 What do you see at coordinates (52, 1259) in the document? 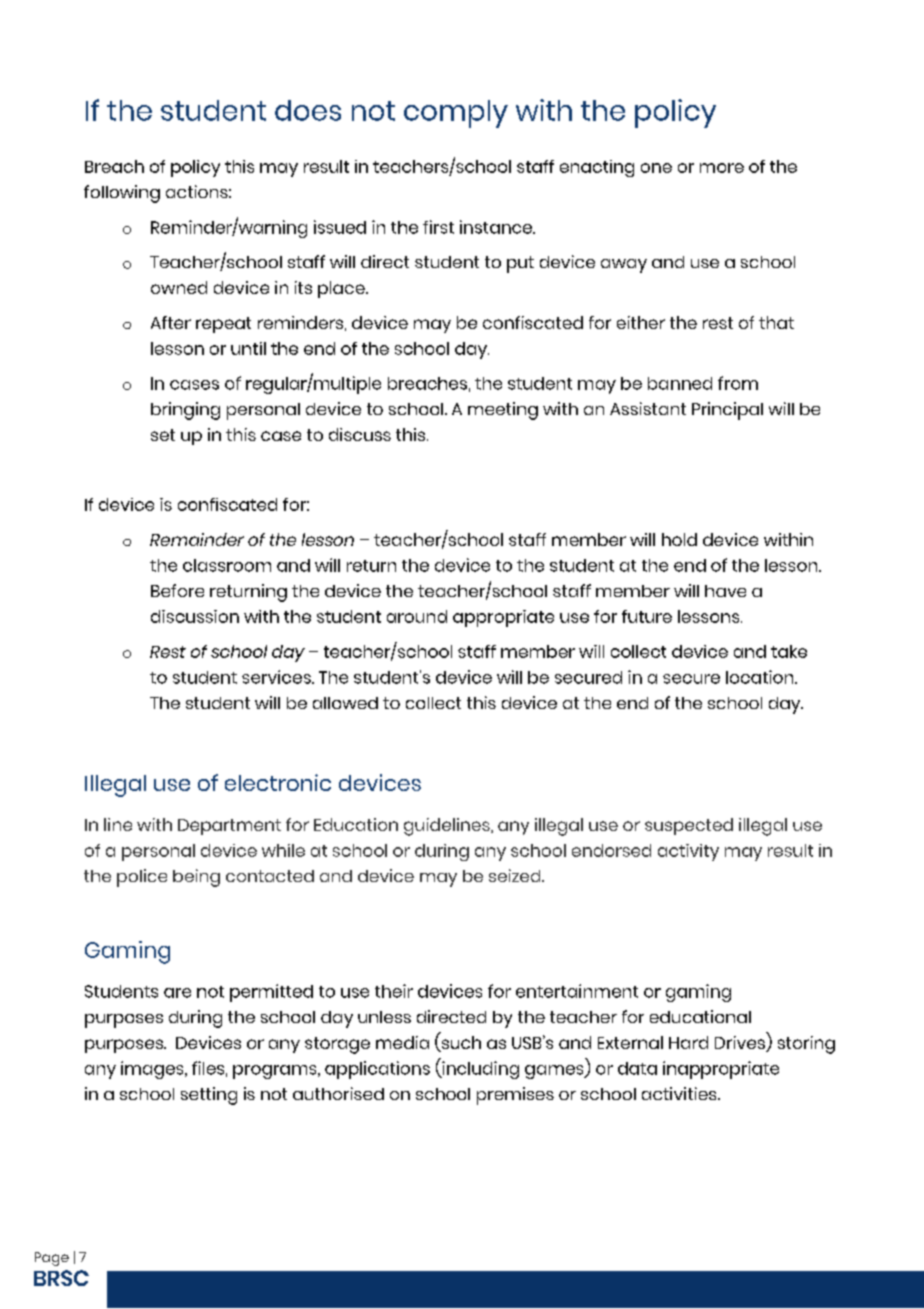
I see `Page` at bounding box center [52, 1259].
